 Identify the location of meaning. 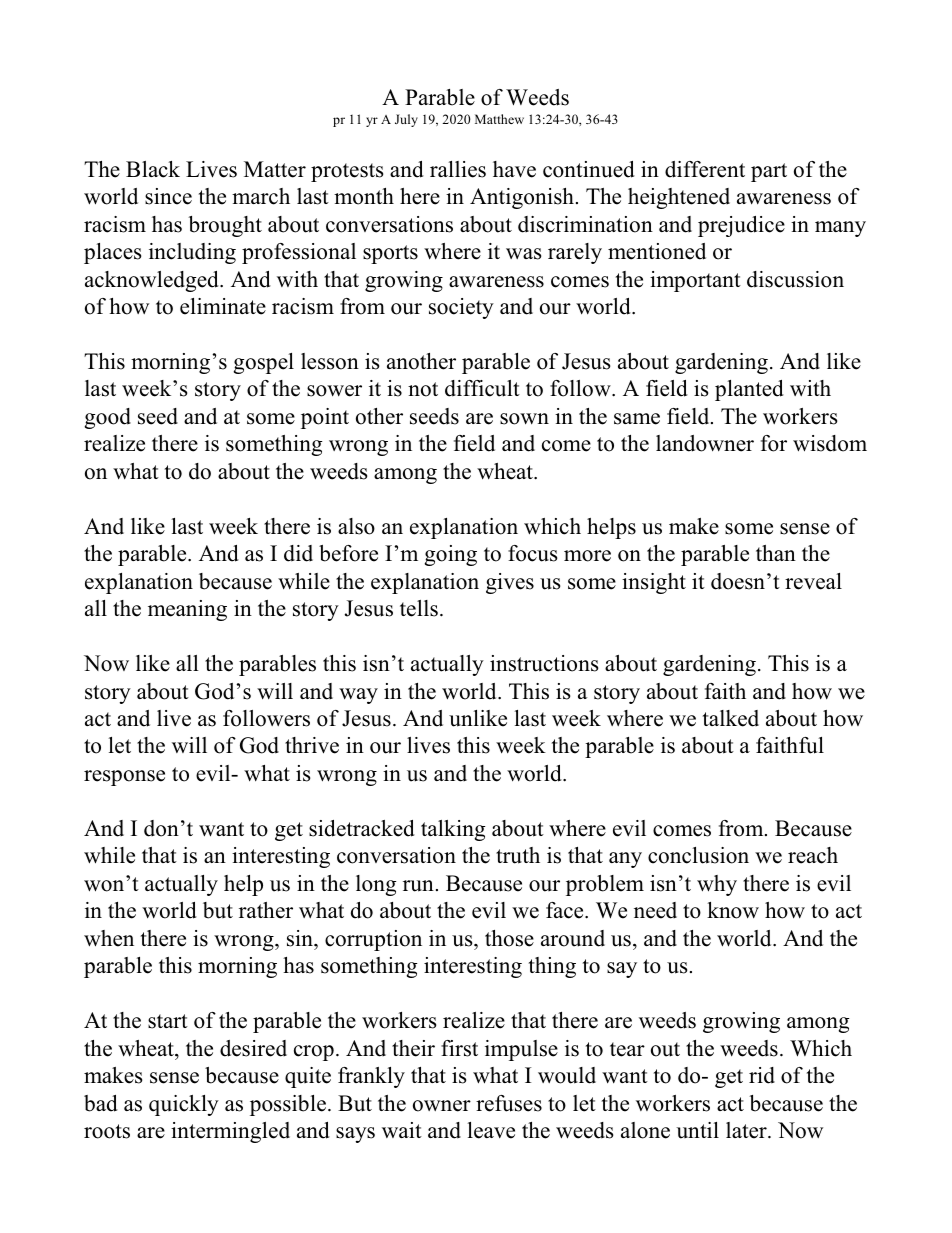
(187, 610).
